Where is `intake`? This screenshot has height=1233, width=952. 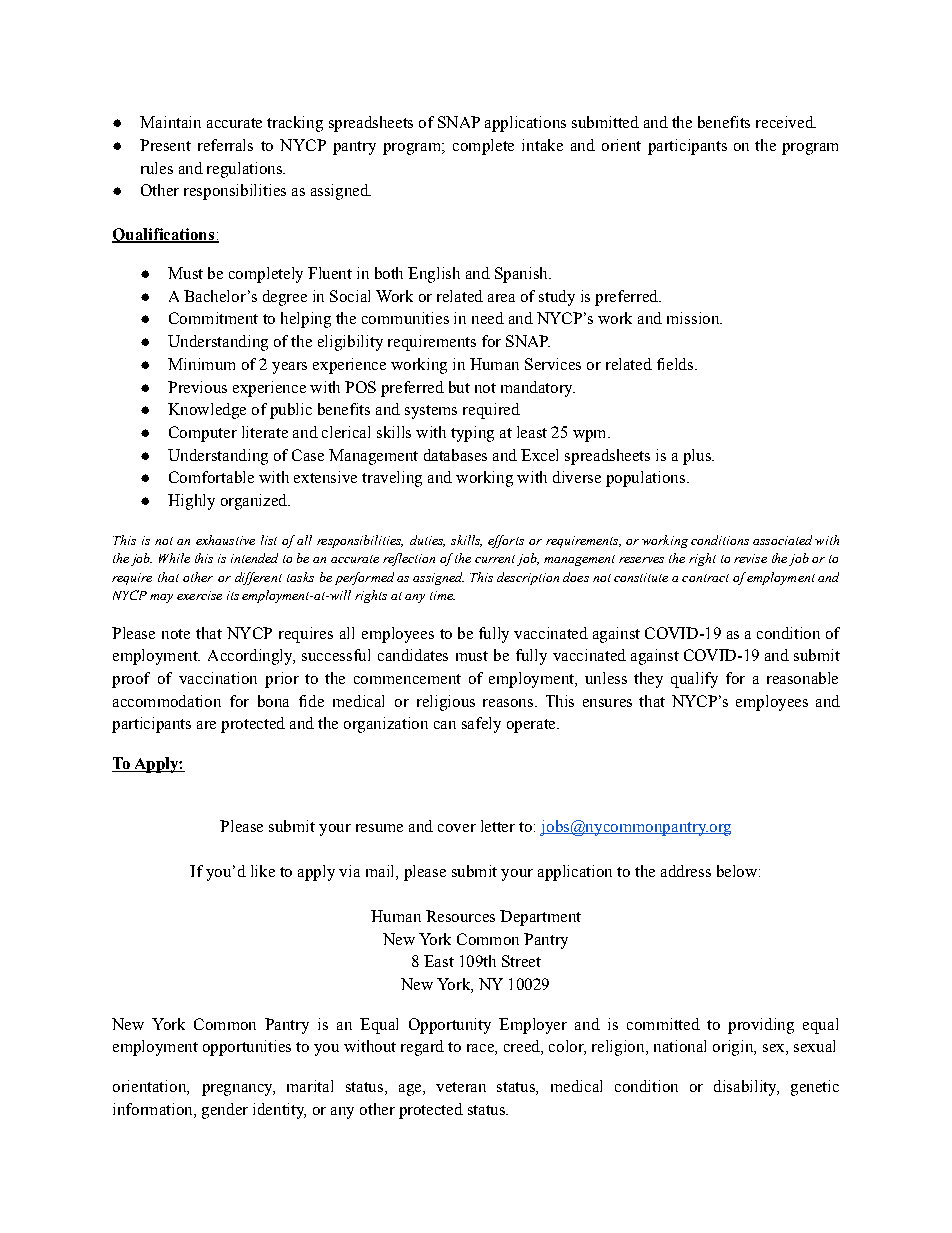 intake is located at coordinates (542, 145).
